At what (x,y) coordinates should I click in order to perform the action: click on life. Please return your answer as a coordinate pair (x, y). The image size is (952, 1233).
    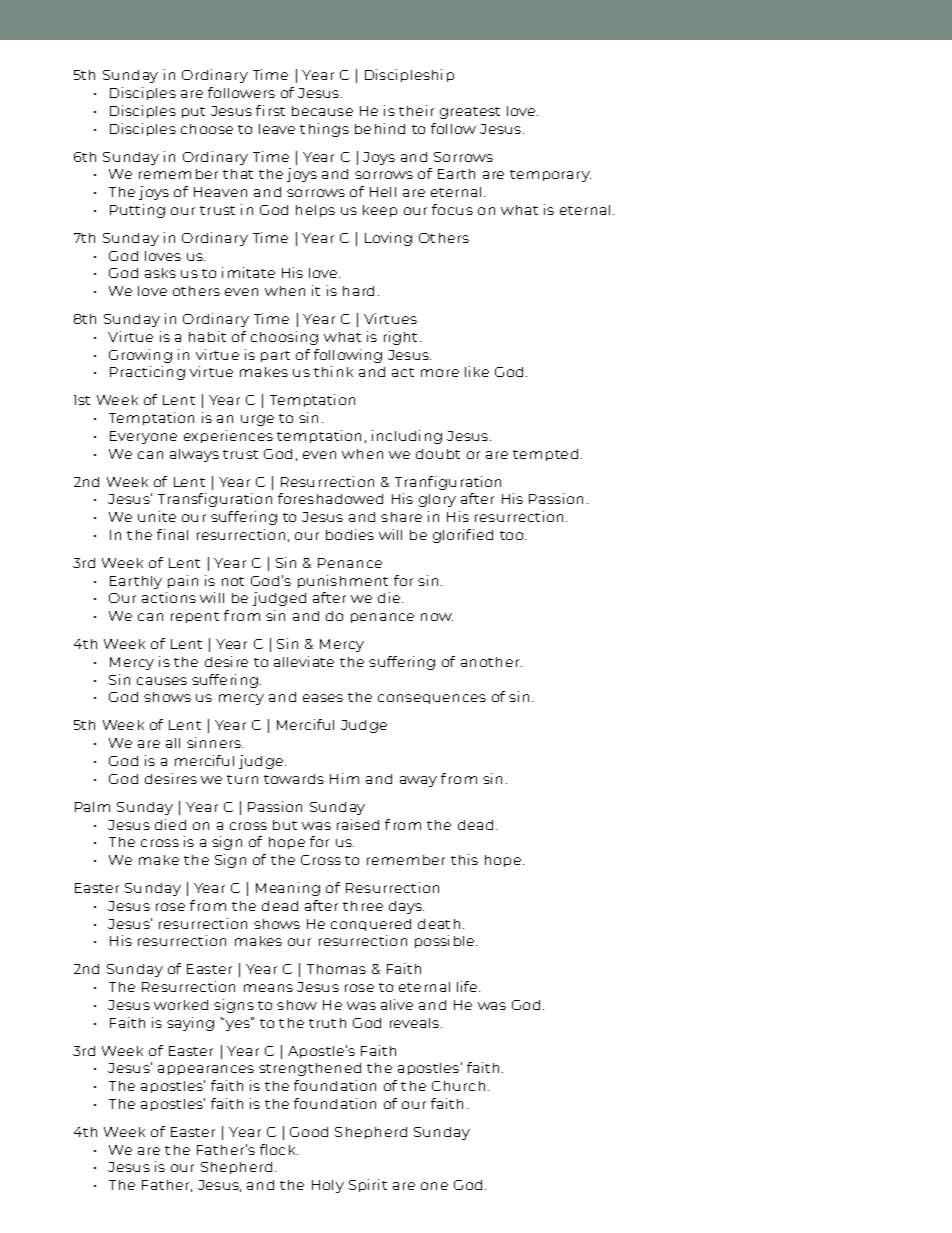
    Looking at the image, I should click on (468, 986).
